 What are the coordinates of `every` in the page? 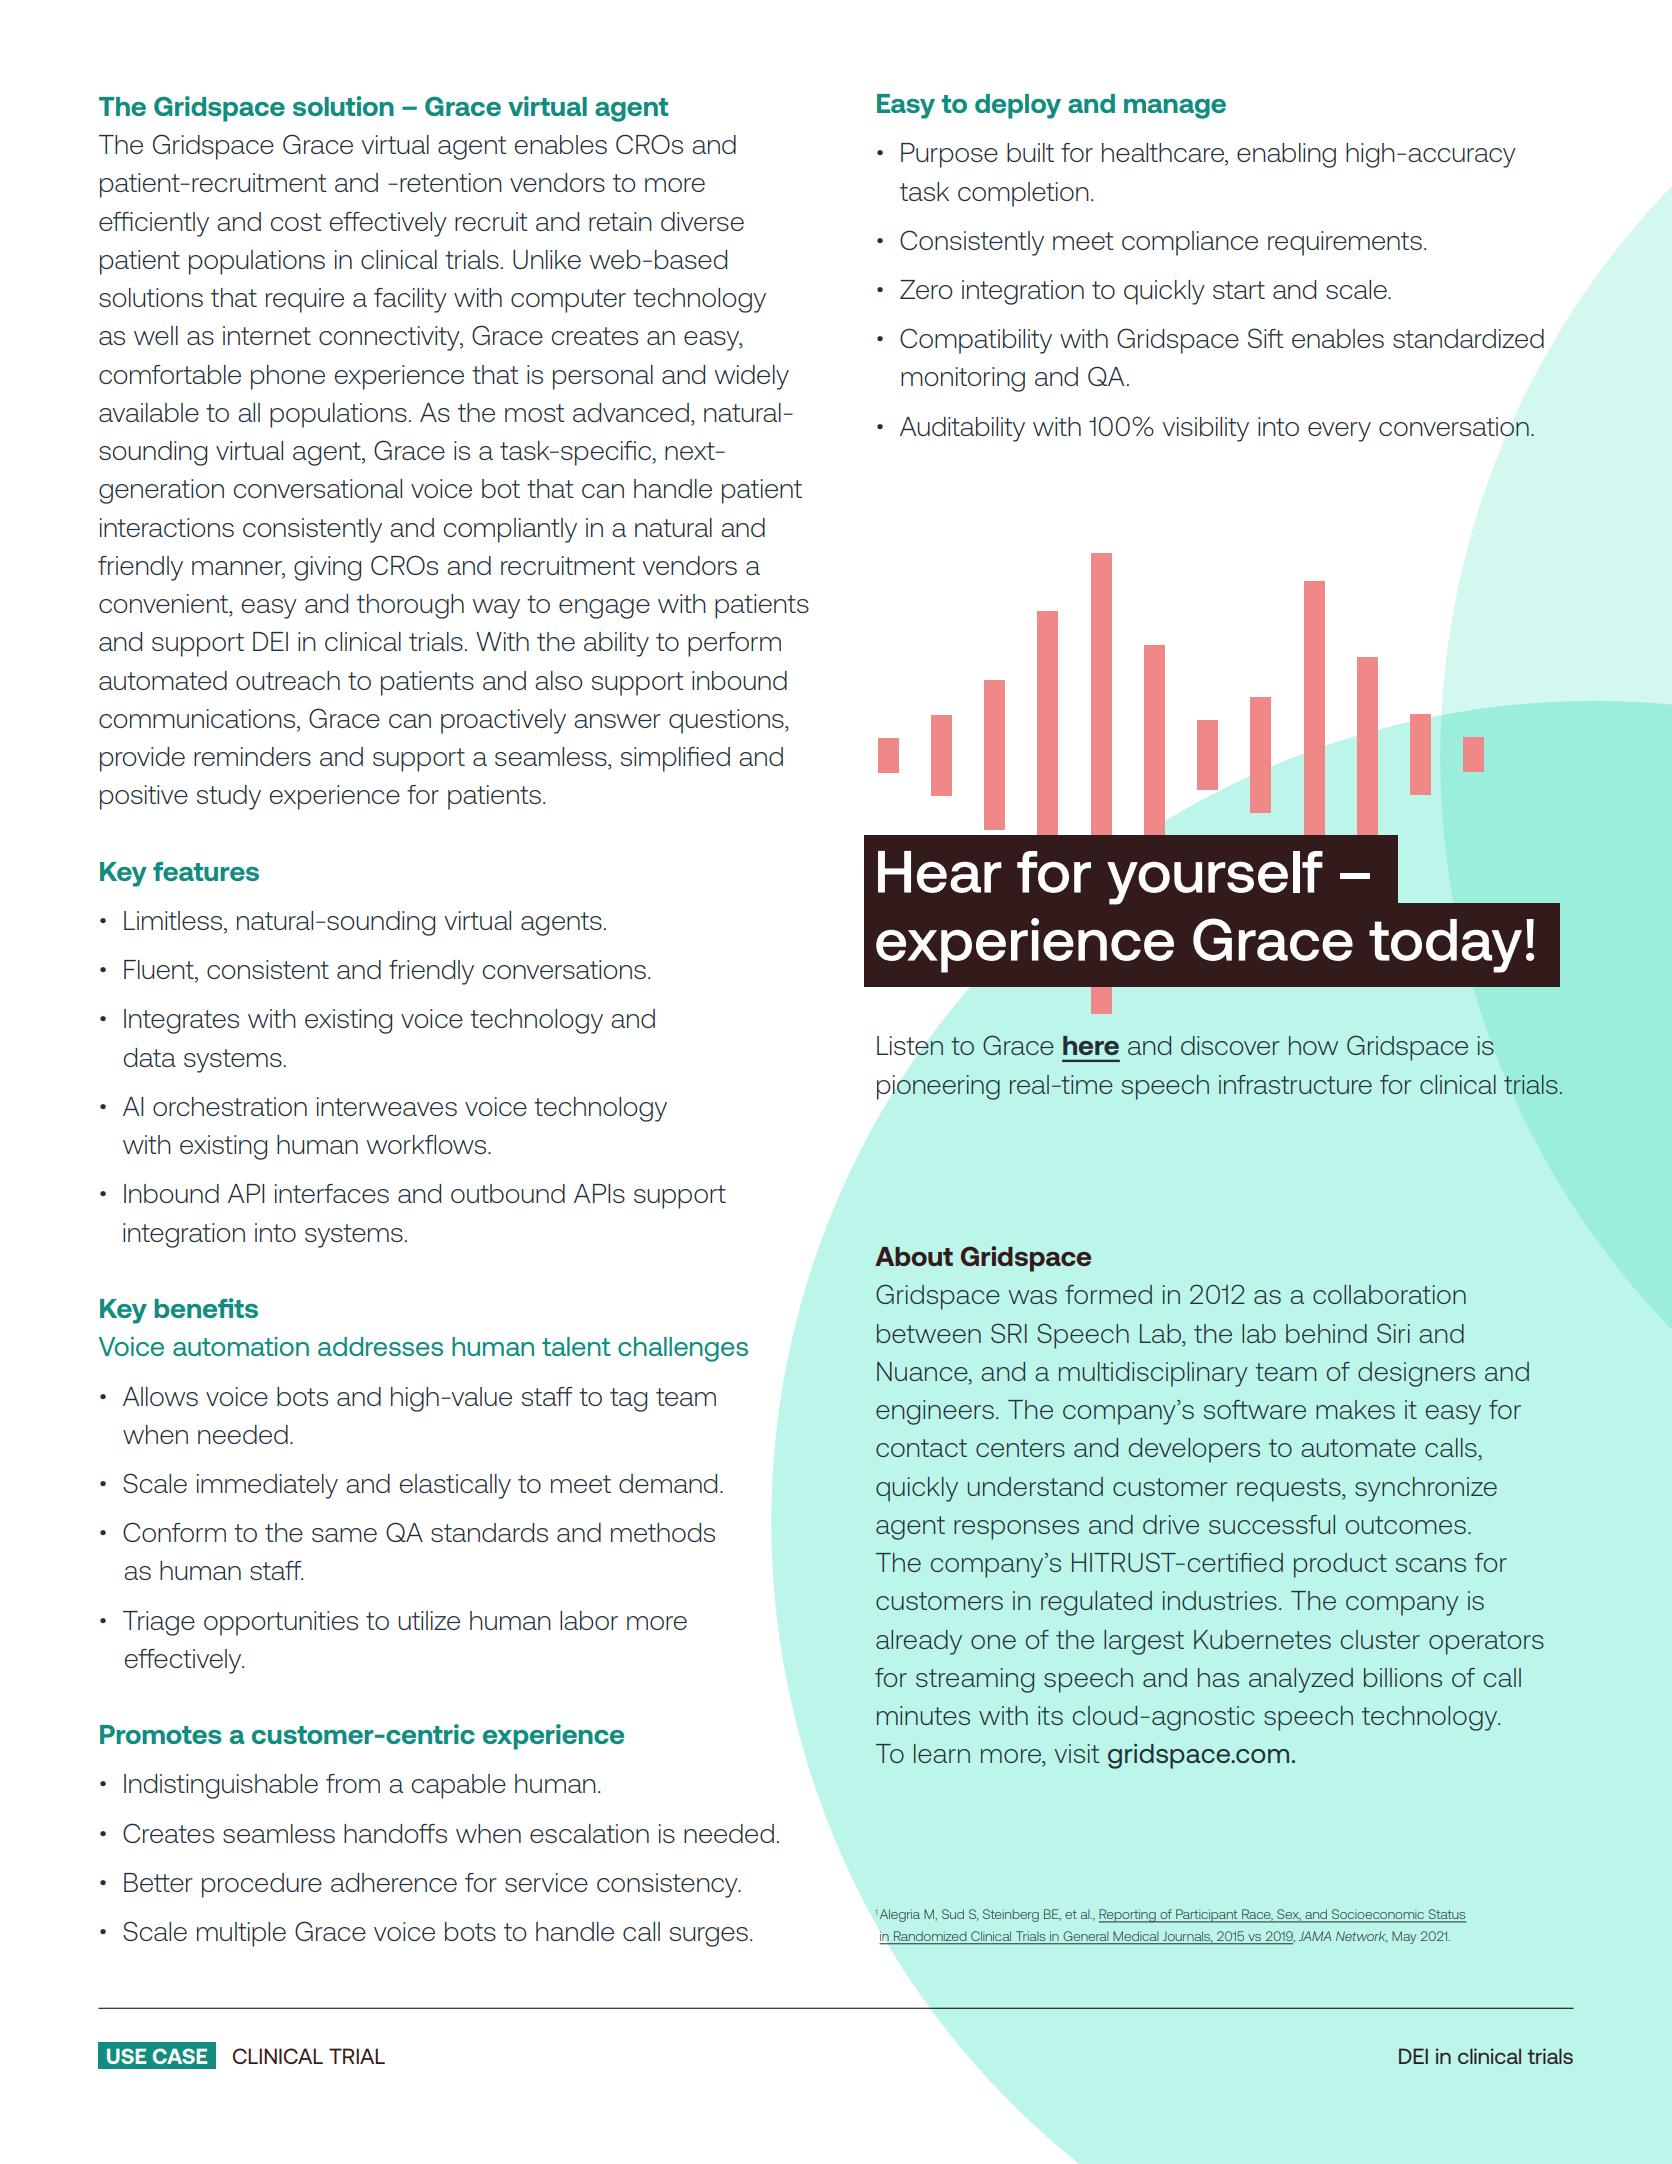 It's located at (1339, 432).
